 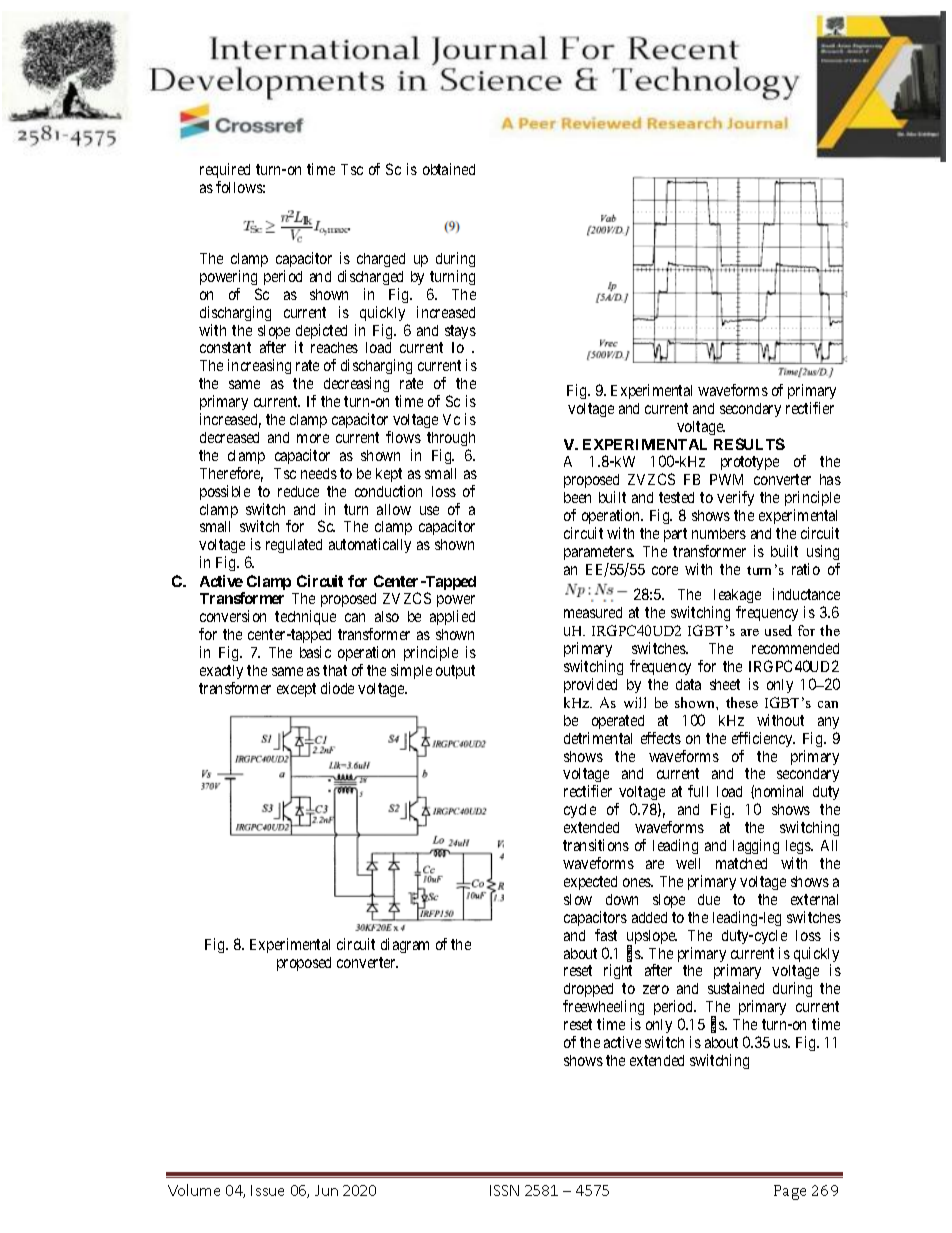 I want to click on output, so click(x=455, y=672).
